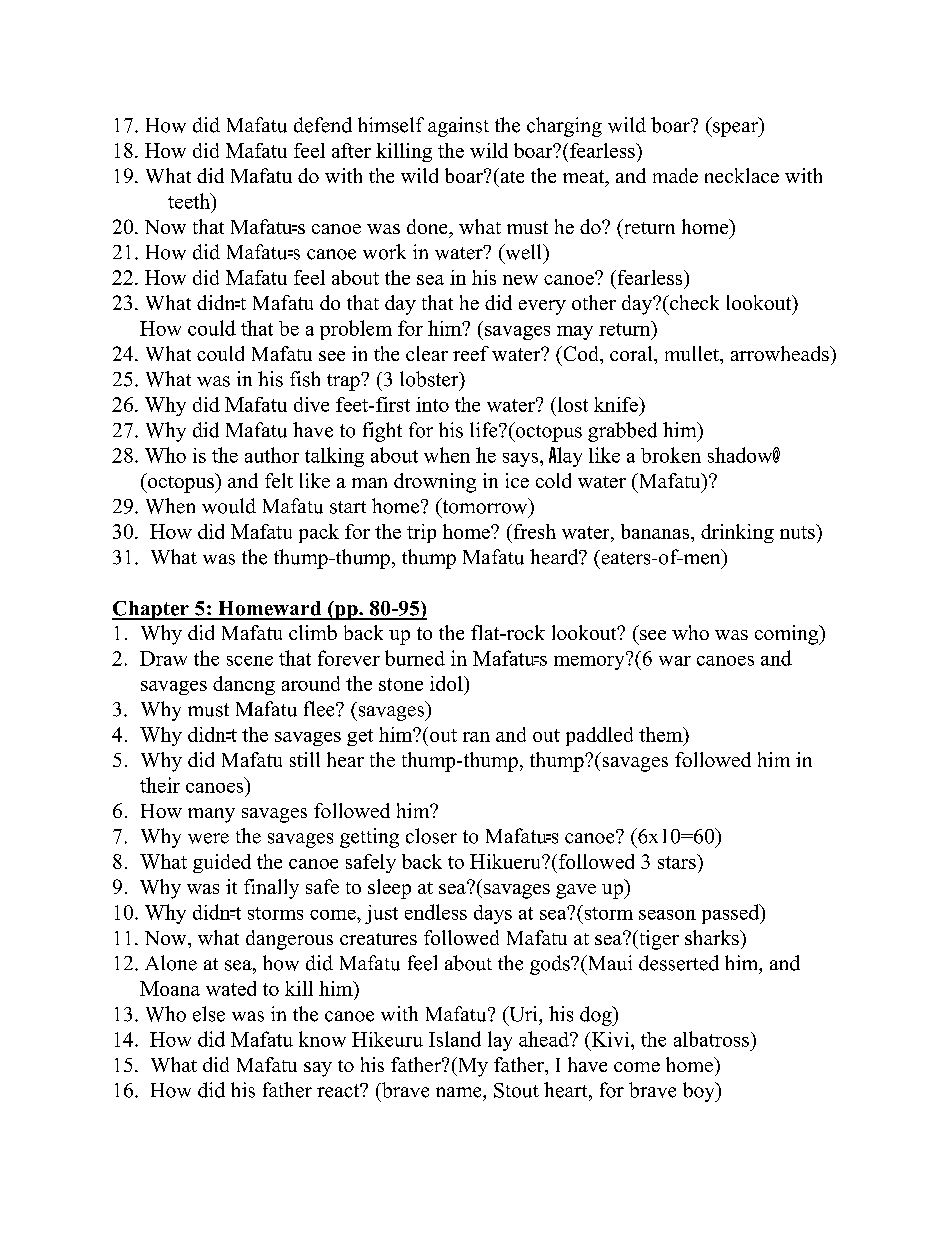  What do you see at coordinates (736, 129) in the screenshot?
I see `spear` at bounding box center [736, 129].
